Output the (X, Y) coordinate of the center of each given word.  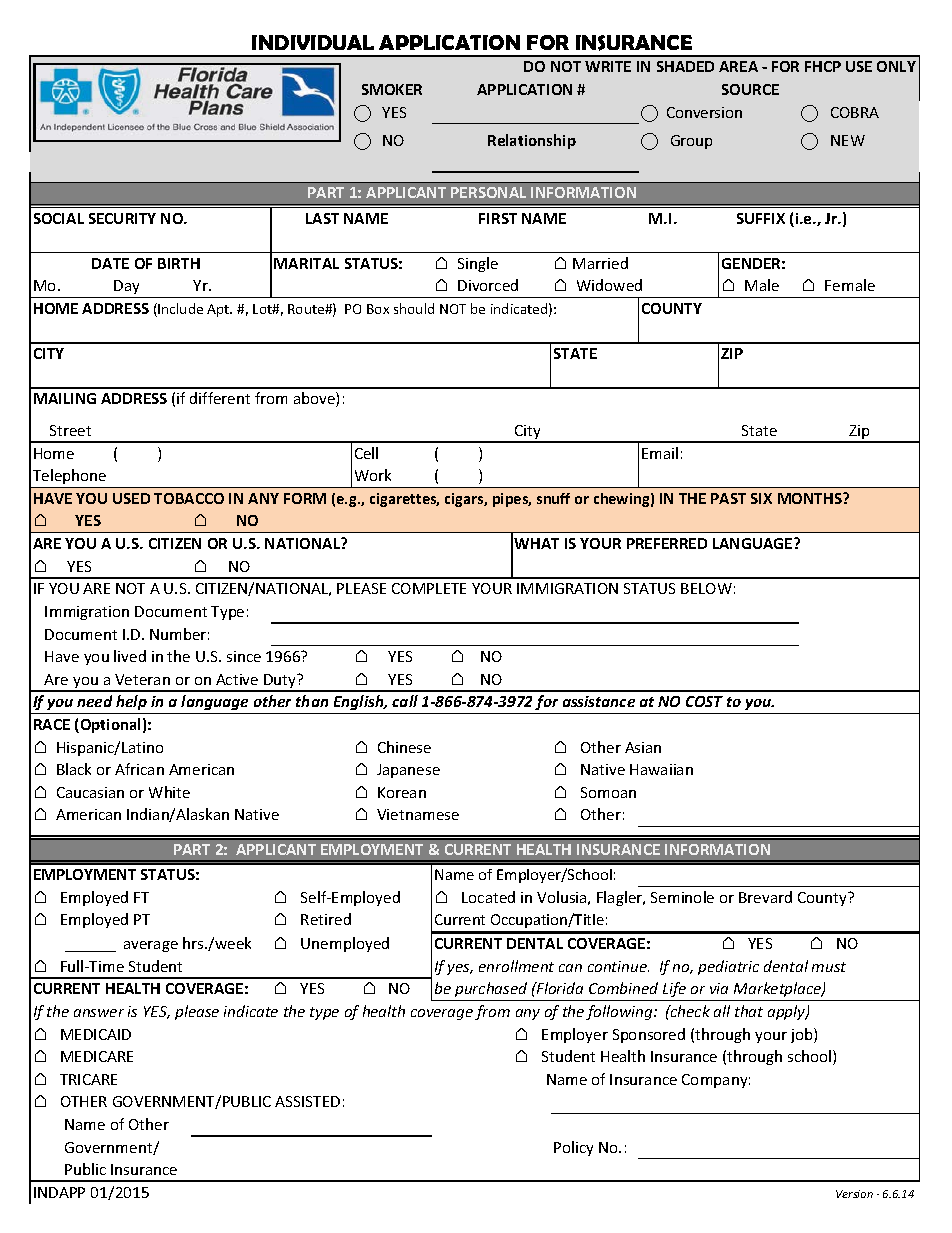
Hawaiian (661, 769)
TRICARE (88, 1079)
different (220, 398)
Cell (366, 453)
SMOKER (392, 89)
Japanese (408, 771)
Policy (573, 1148)
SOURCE (750, 89)
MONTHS (811, 498)
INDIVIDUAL (313, 42)
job (803, 1035)
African (139, 769)
